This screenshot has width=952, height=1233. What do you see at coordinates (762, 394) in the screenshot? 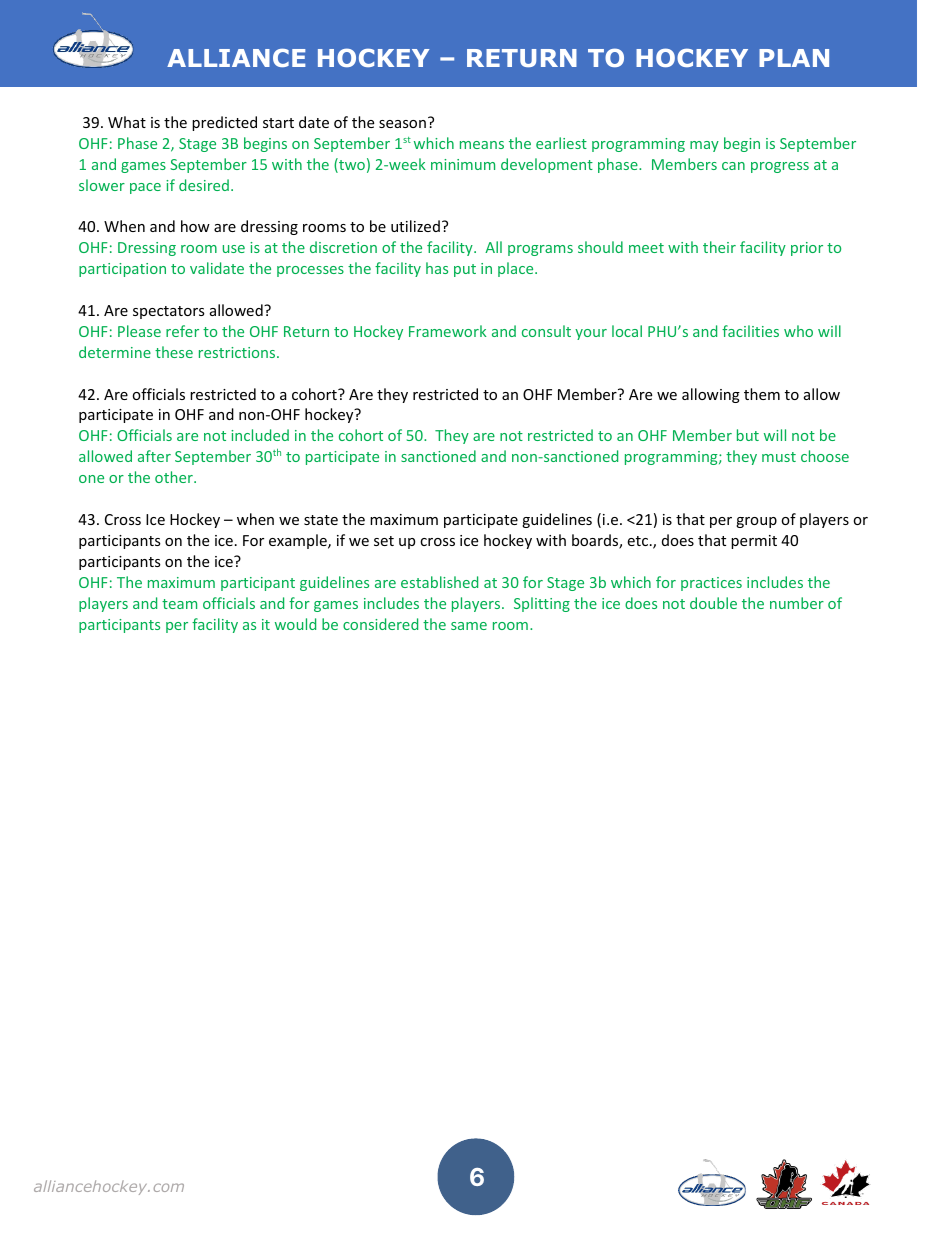
I see `them` at bounding box center [762, 394].
